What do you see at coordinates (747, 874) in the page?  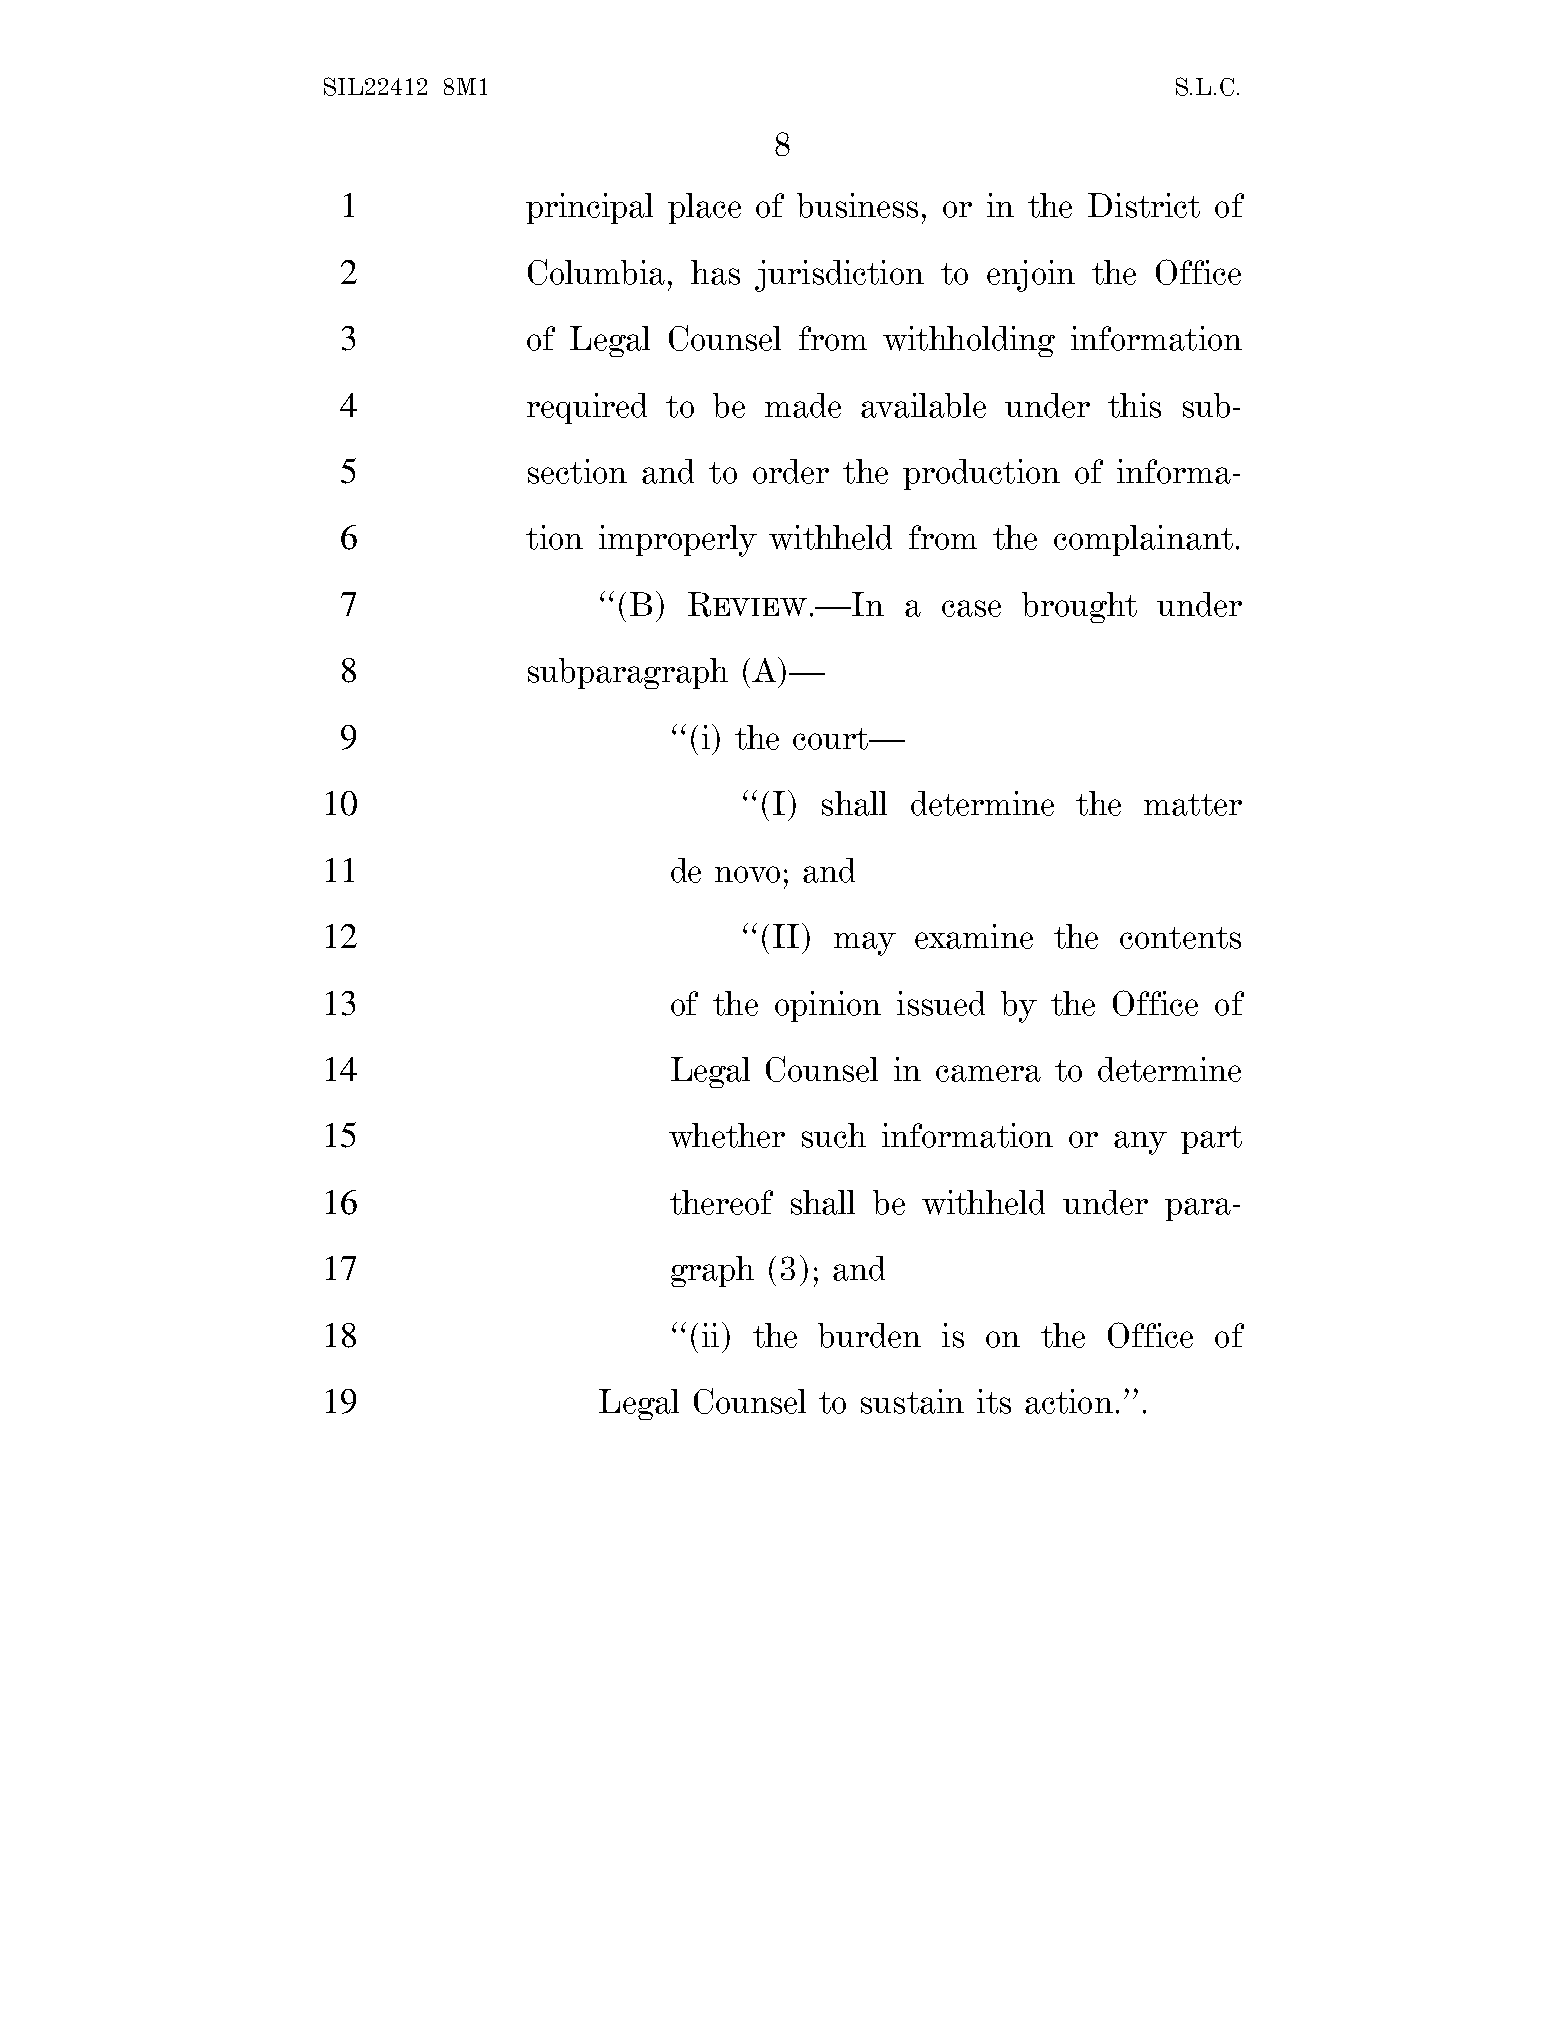 I see `novo` at bounding box center [747, 874].
